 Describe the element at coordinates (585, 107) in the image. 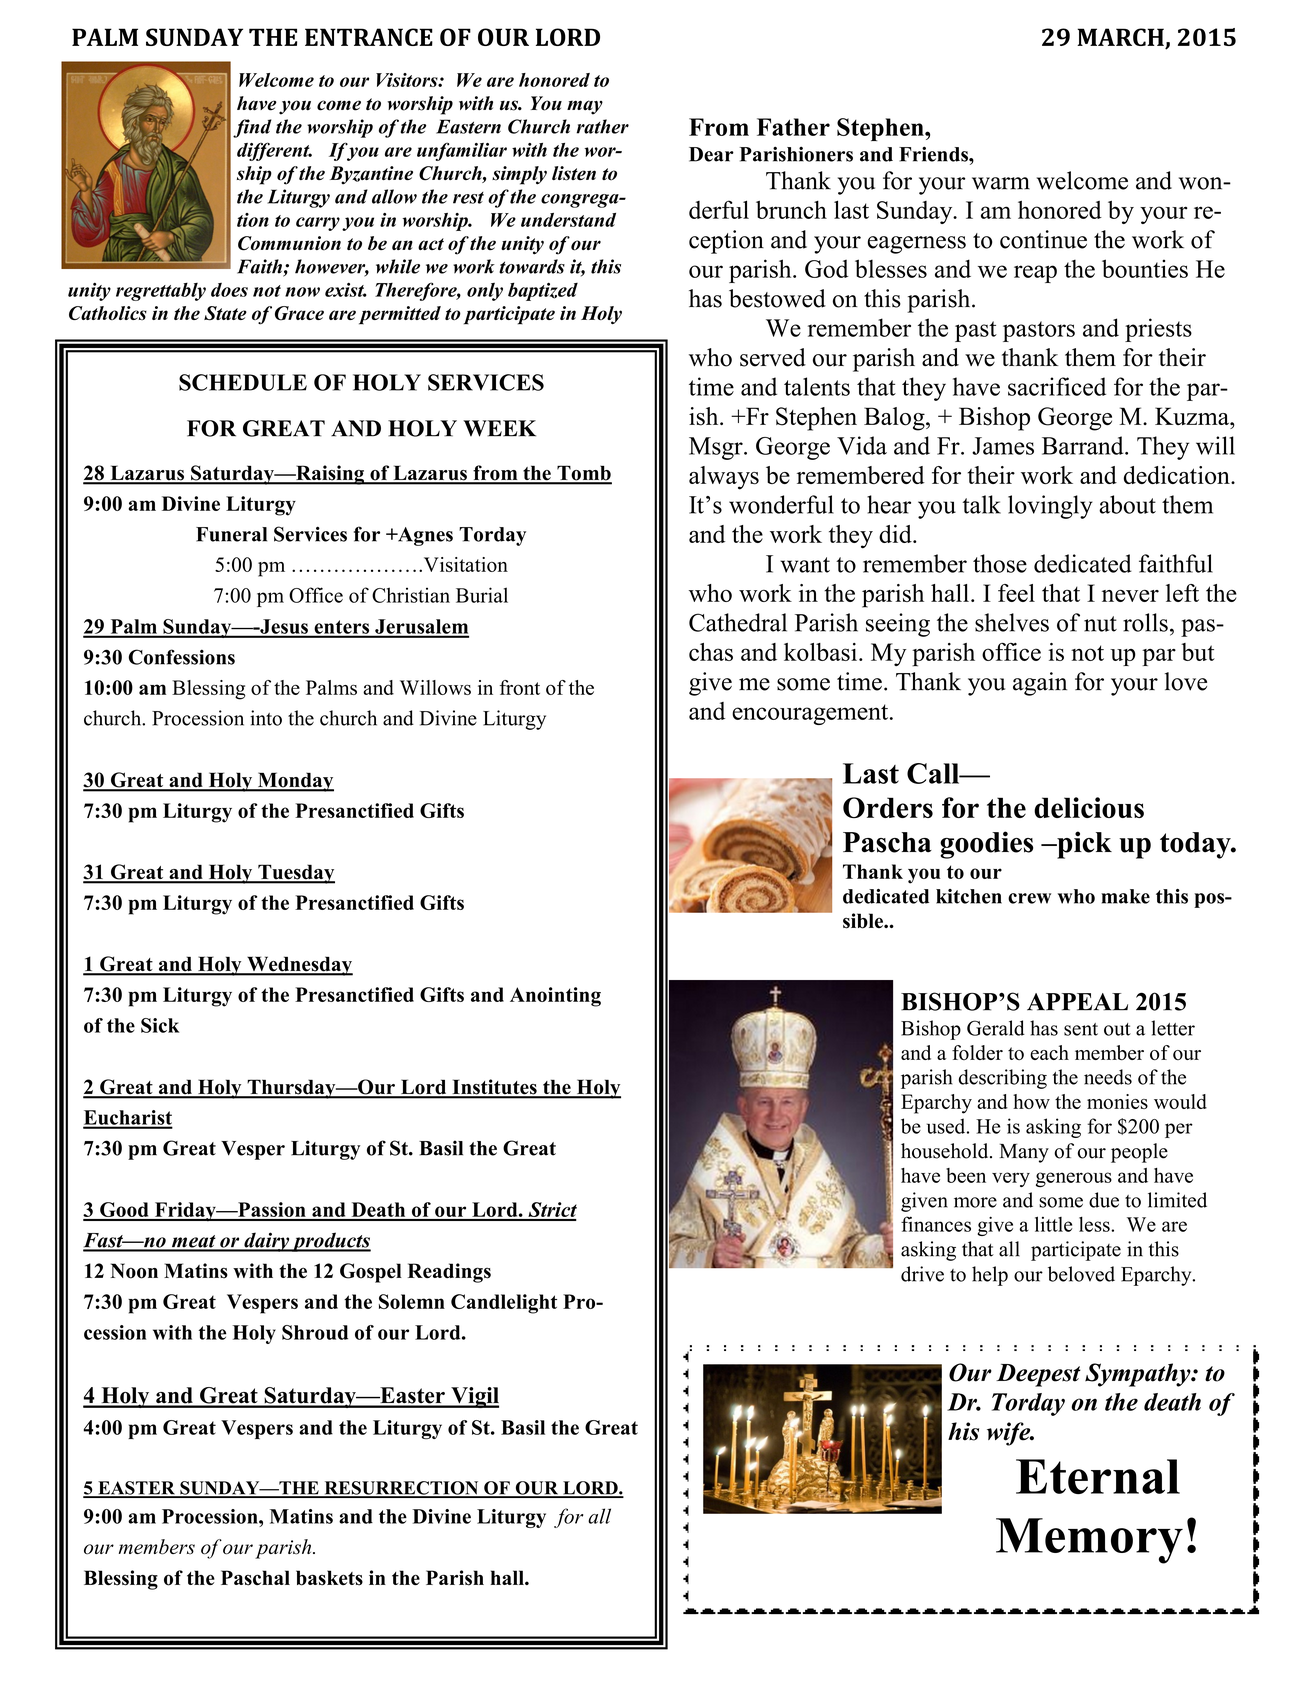

I see `may` at that location.
